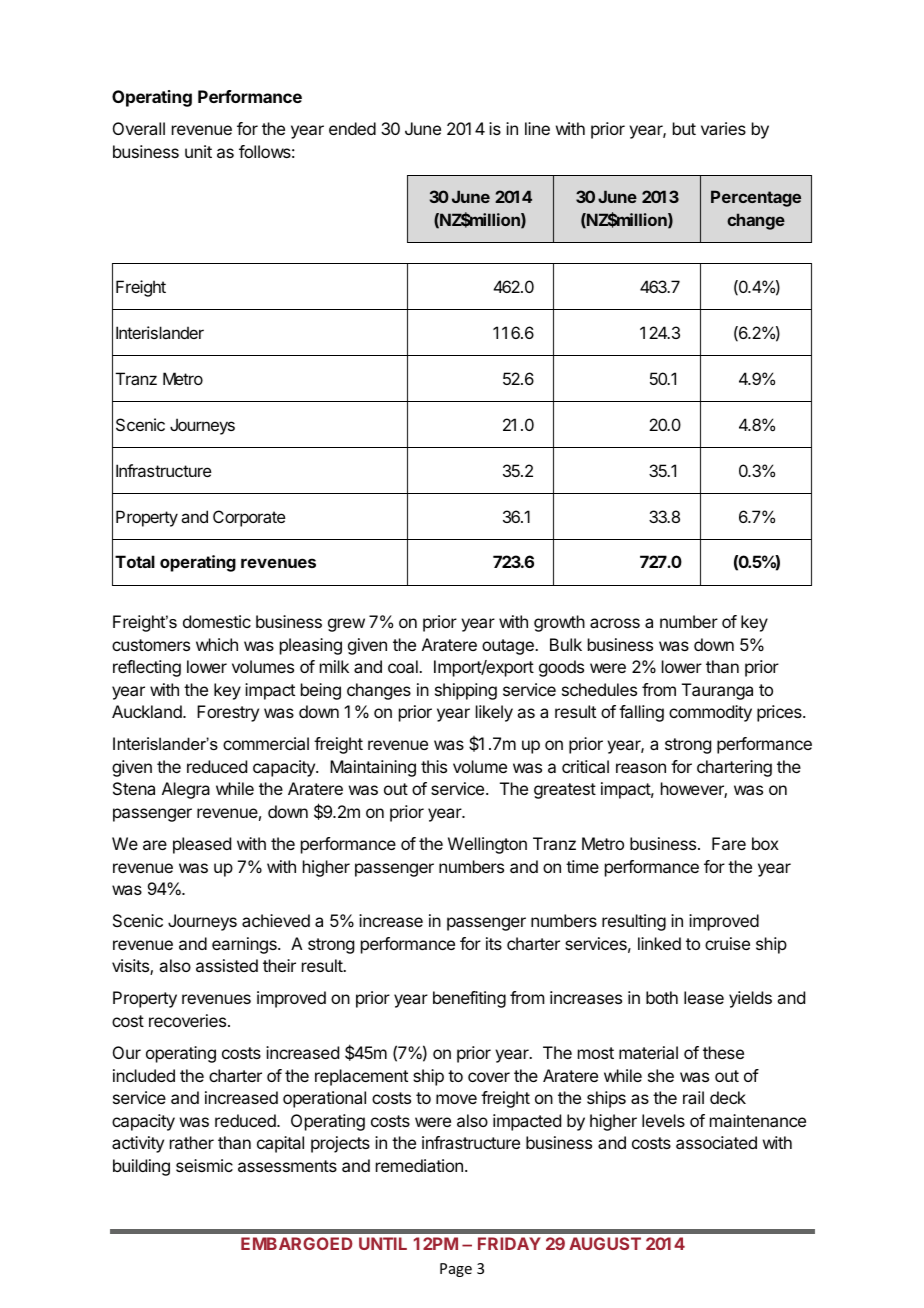 Image resolution: width=924 pixels, height=1308 pixels. What do you see at coordinates (198, 151) in the screenshot?
I see `unit` at bounding box center [198, 151].
